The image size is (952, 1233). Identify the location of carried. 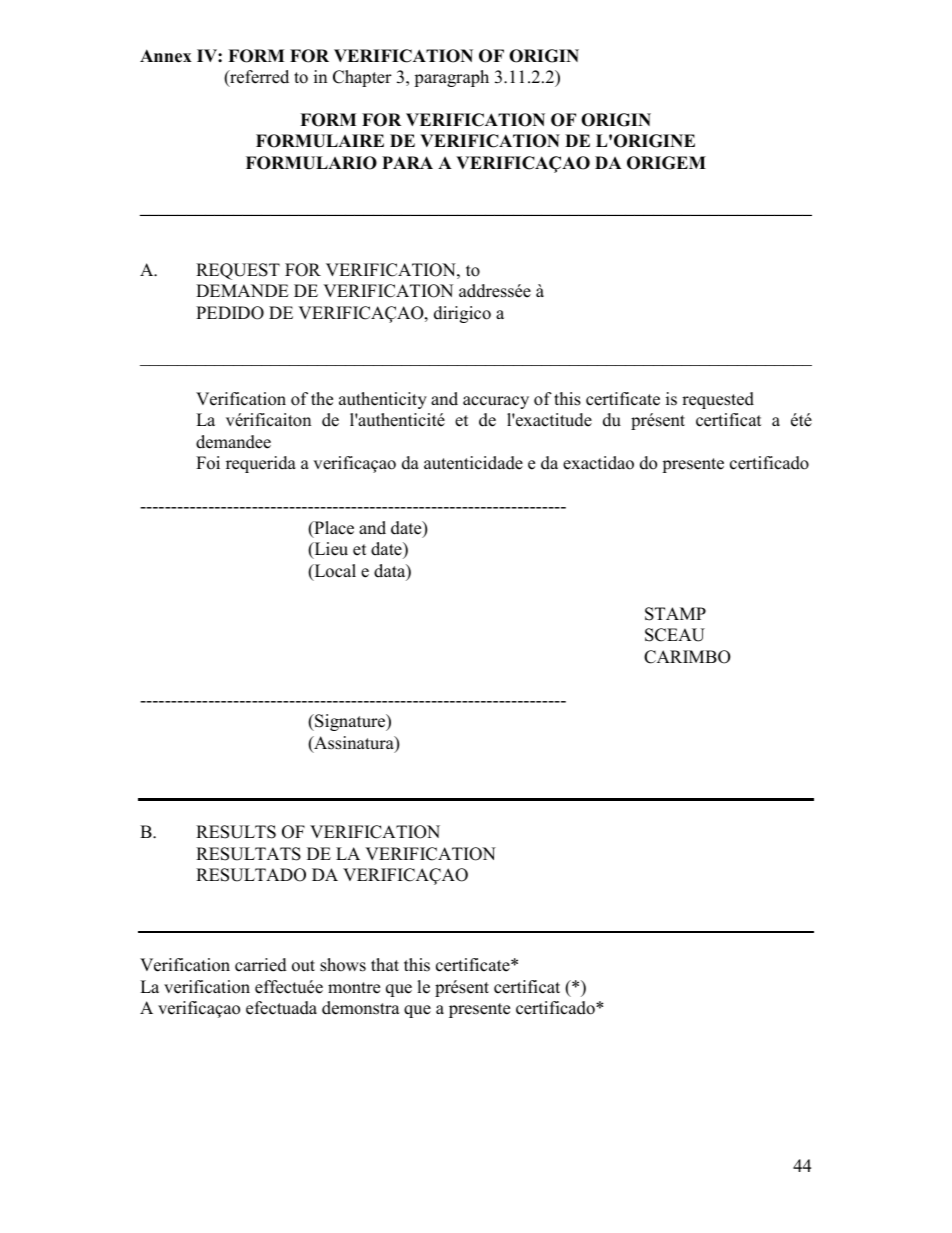
(261, 965).
